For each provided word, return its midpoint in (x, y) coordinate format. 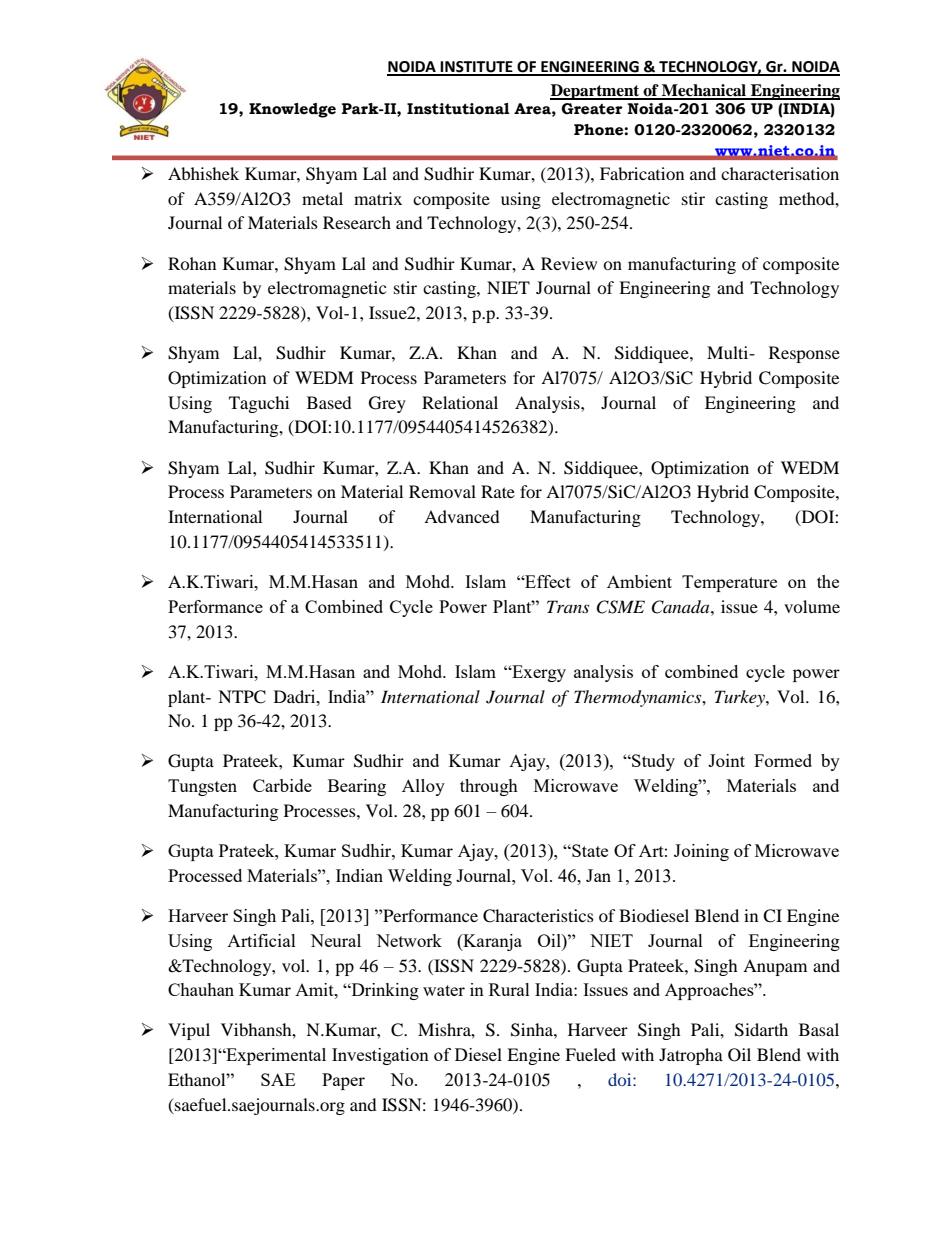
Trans (568, 606)
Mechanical (704, 91)
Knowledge (292, 110)
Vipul (189, 1031)
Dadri (296, 696)
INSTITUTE (477, 68)
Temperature (729, 583)
